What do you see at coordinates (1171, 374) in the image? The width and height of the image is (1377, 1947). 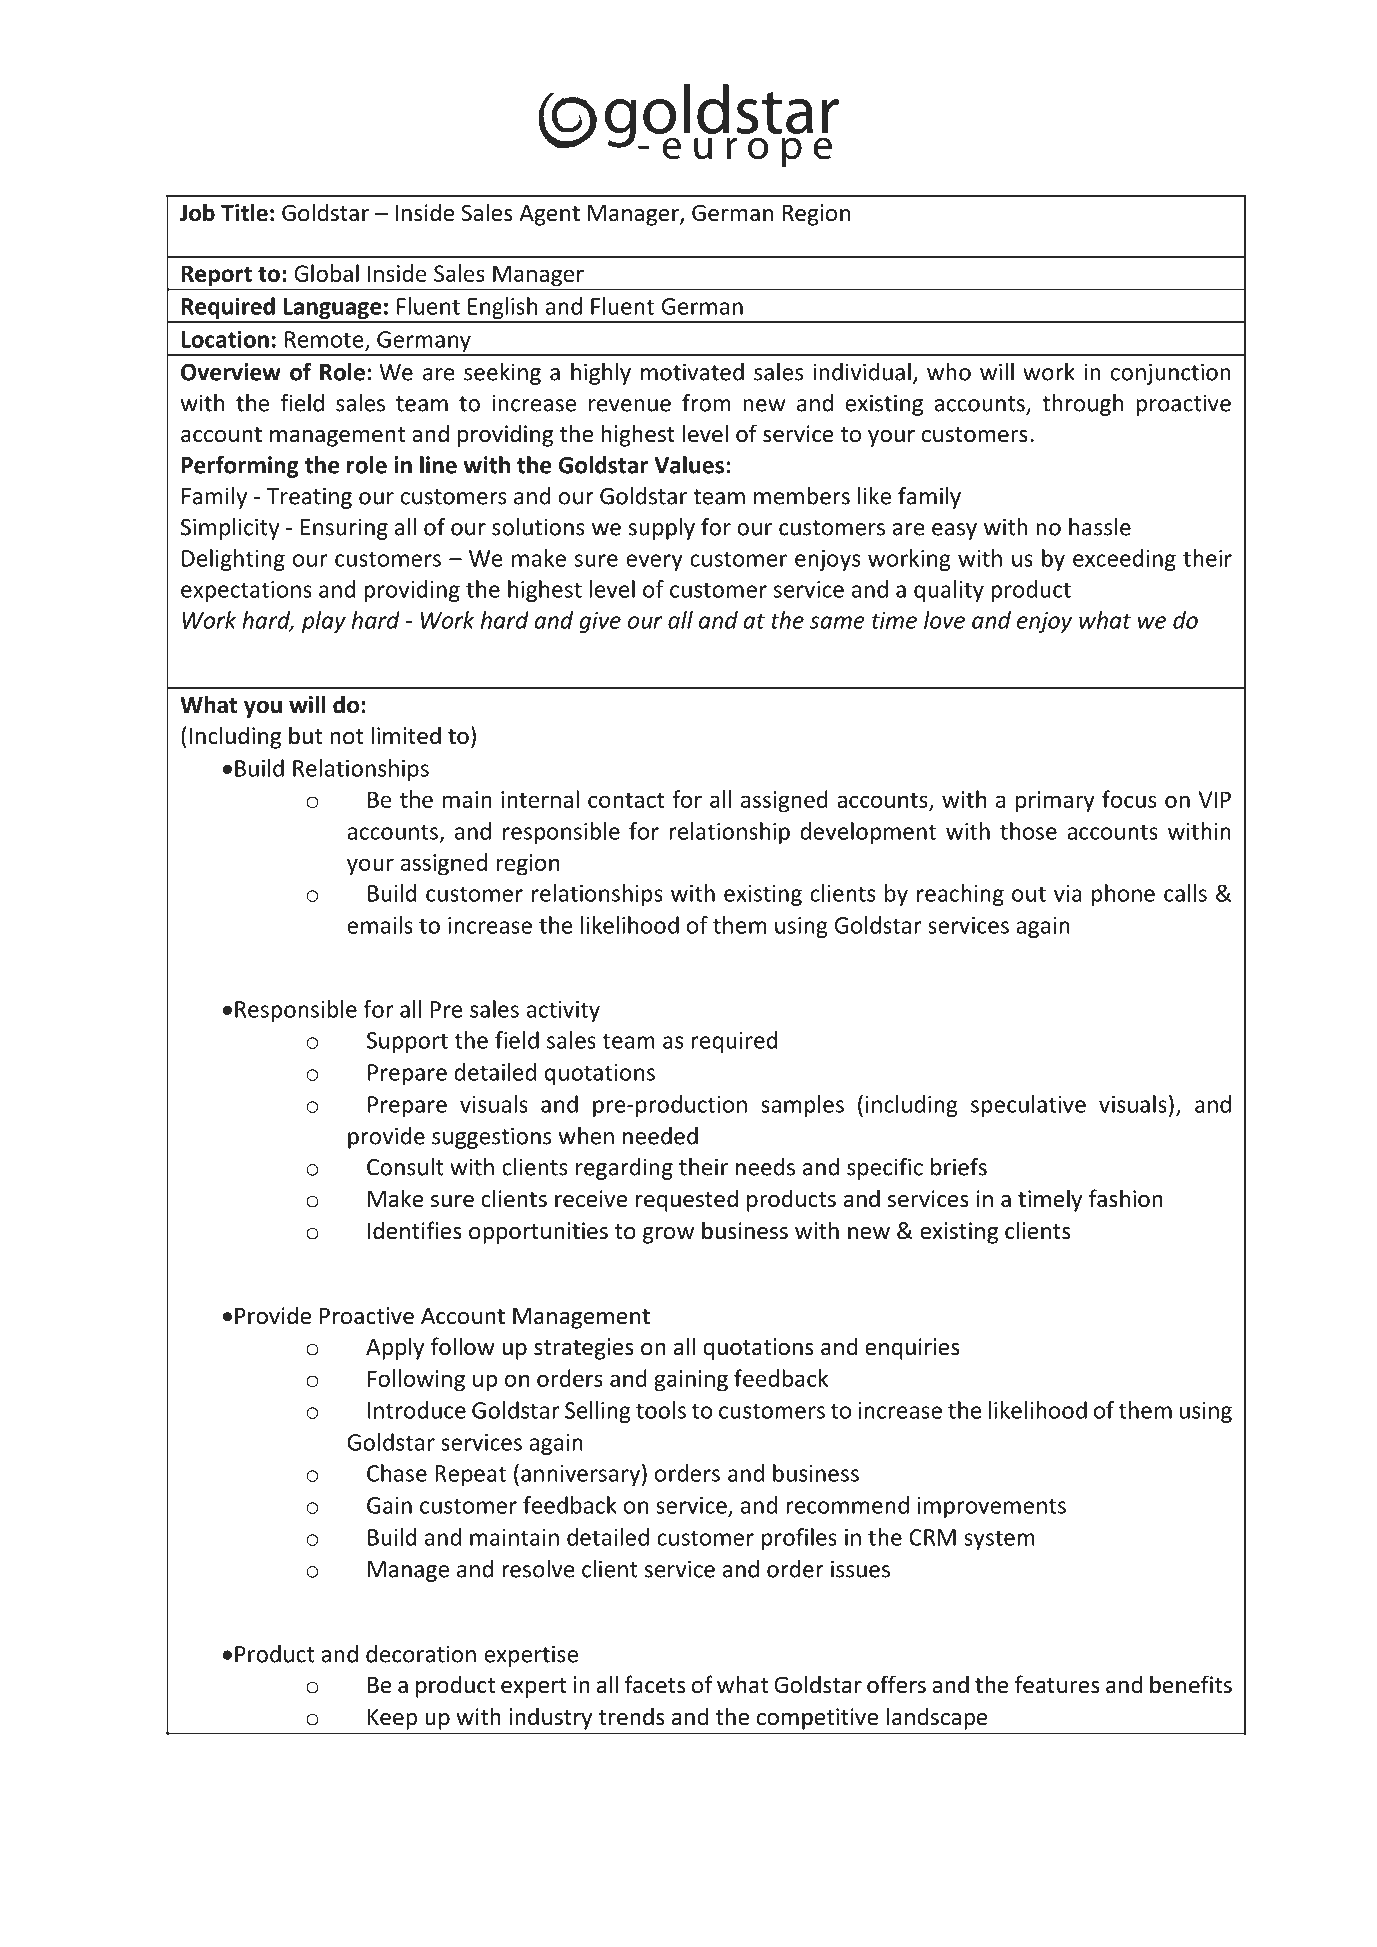 I see `conjunction` at bounding box center [1171, 374].
